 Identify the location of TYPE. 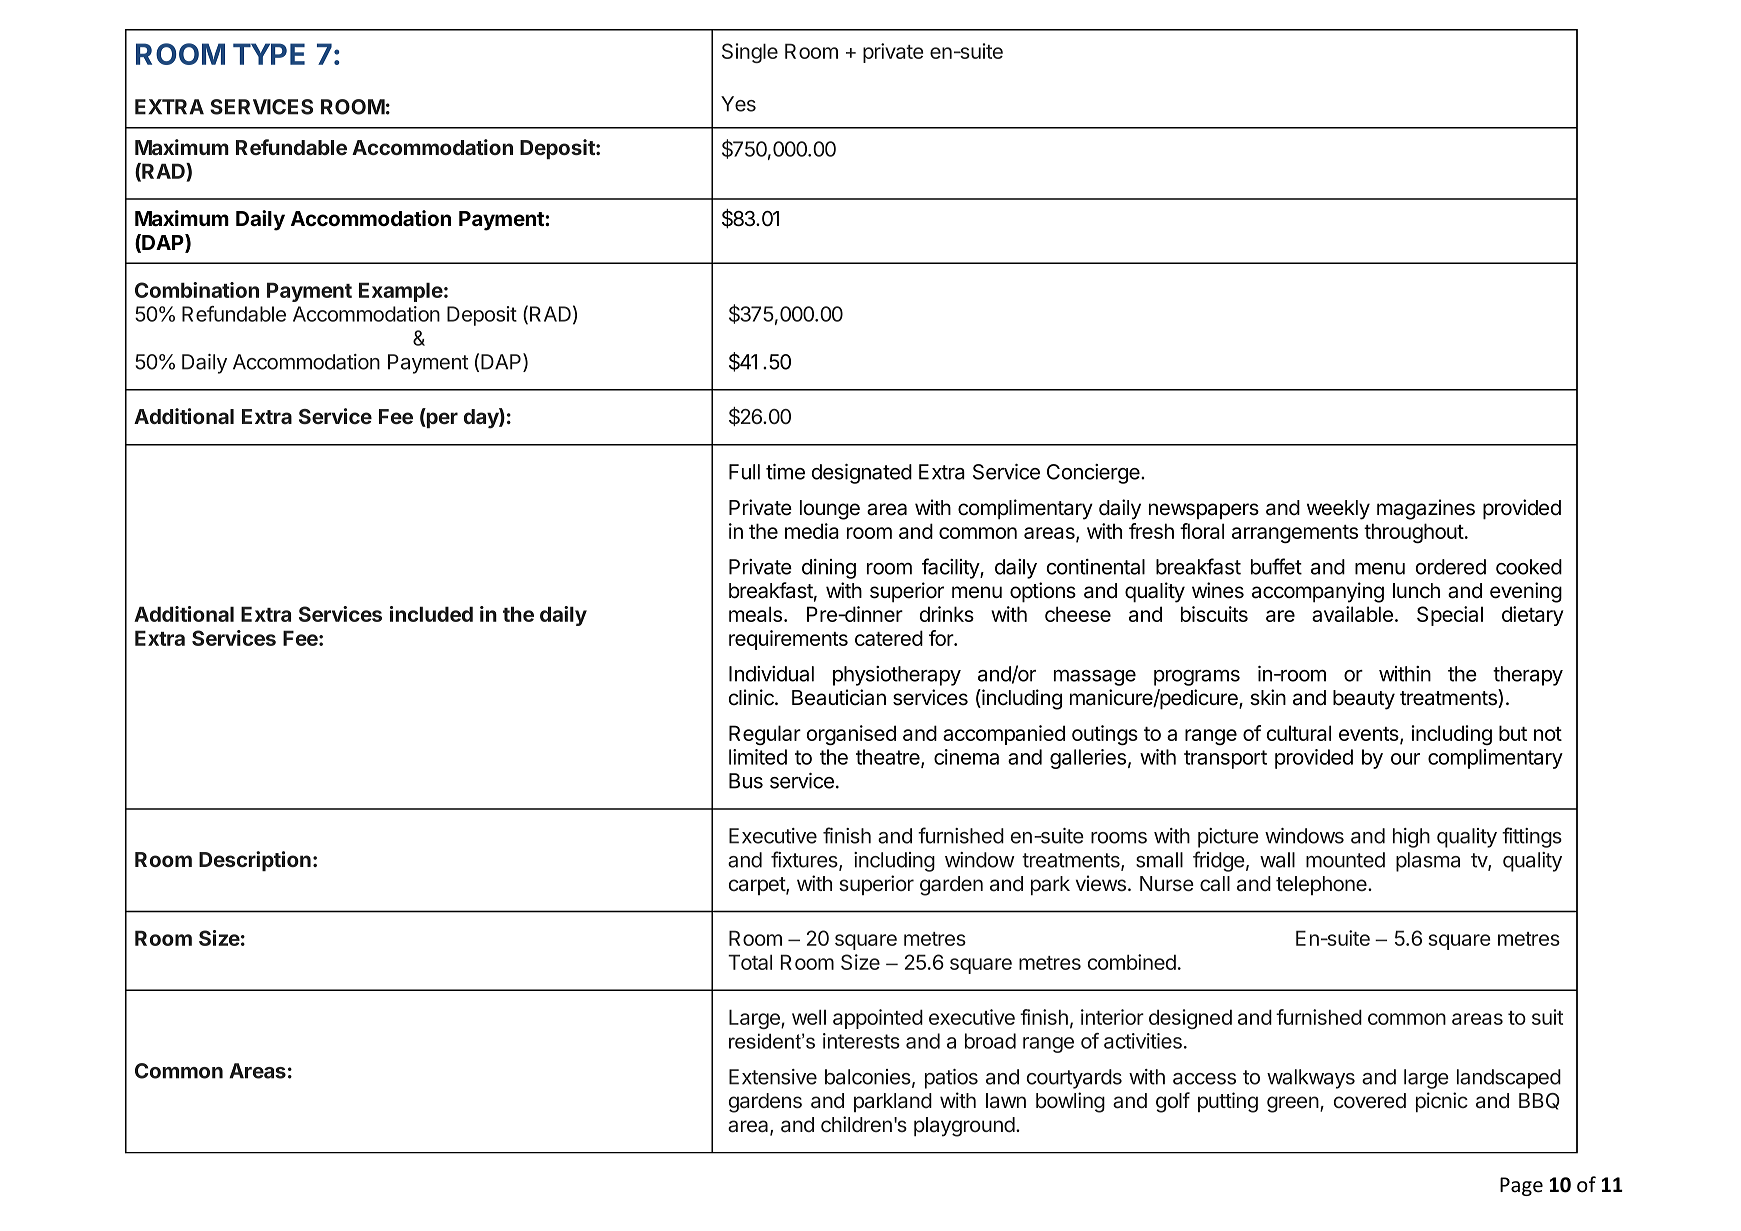
(269, 54).
